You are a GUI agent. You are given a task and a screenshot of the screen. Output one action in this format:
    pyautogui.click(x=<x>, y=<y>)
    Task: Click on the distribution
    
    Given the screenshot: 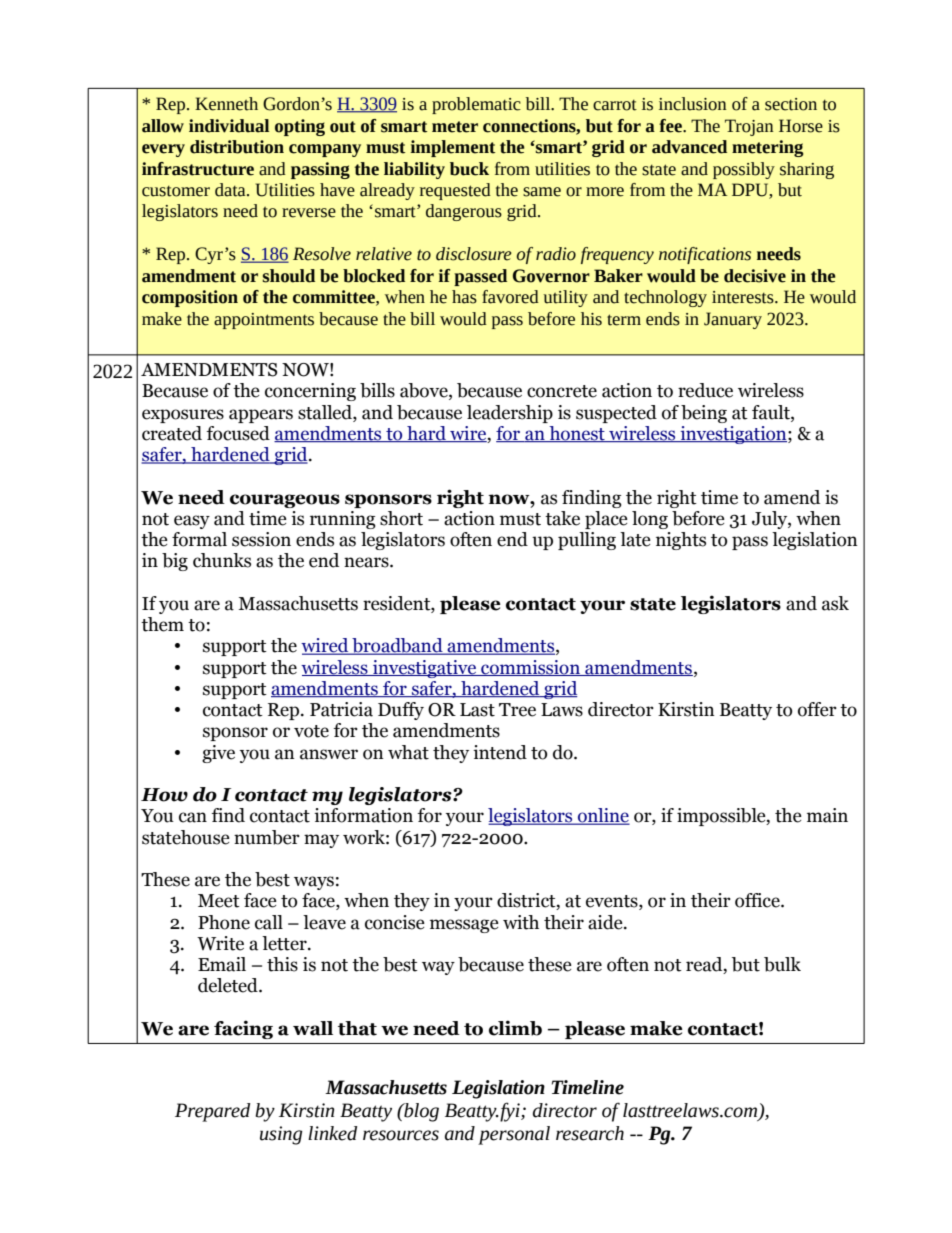 What is the action you would take?
    pyautogui.click(x=237, y=147)
